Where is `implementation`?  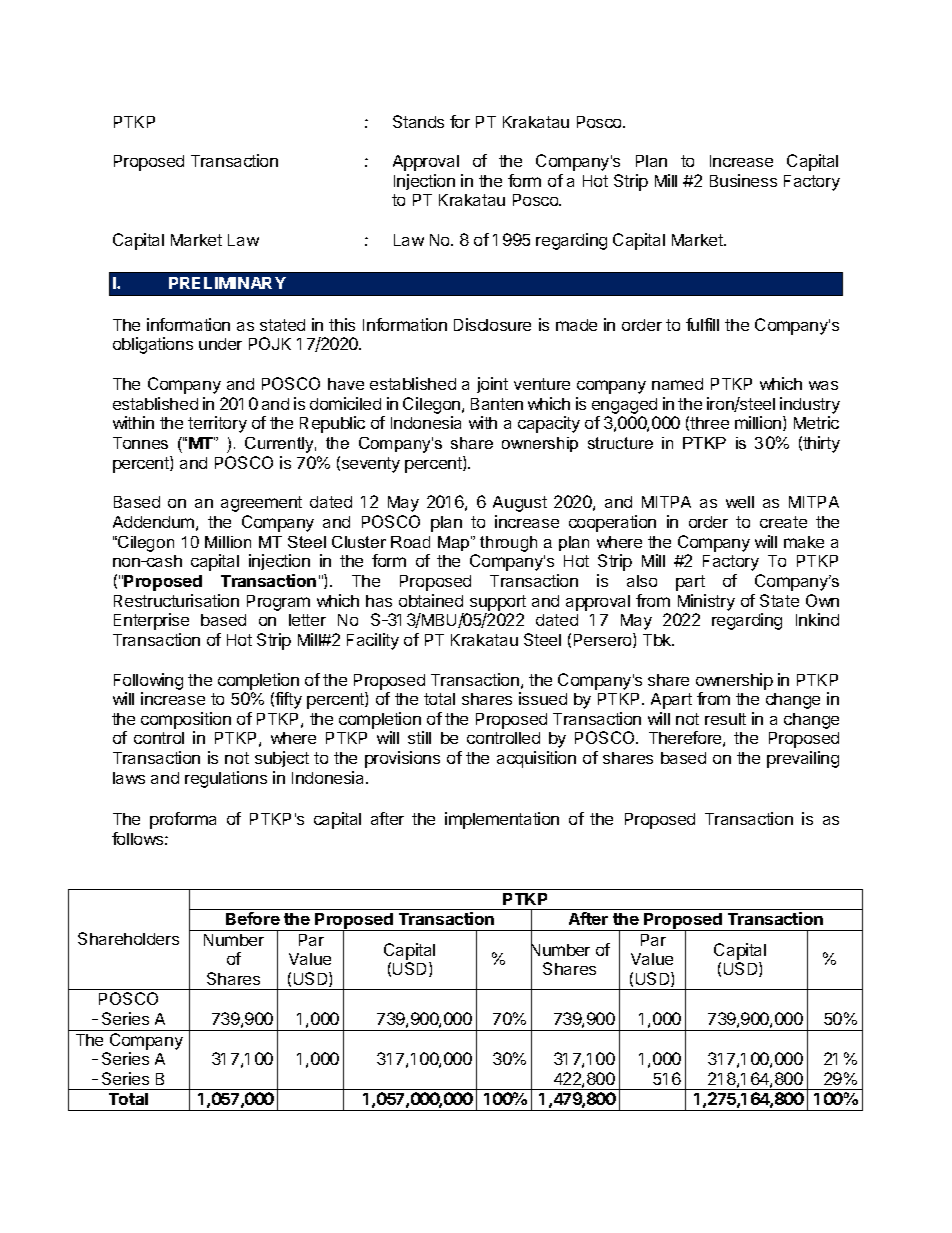
implementation is located at coordinates (502, 820).
